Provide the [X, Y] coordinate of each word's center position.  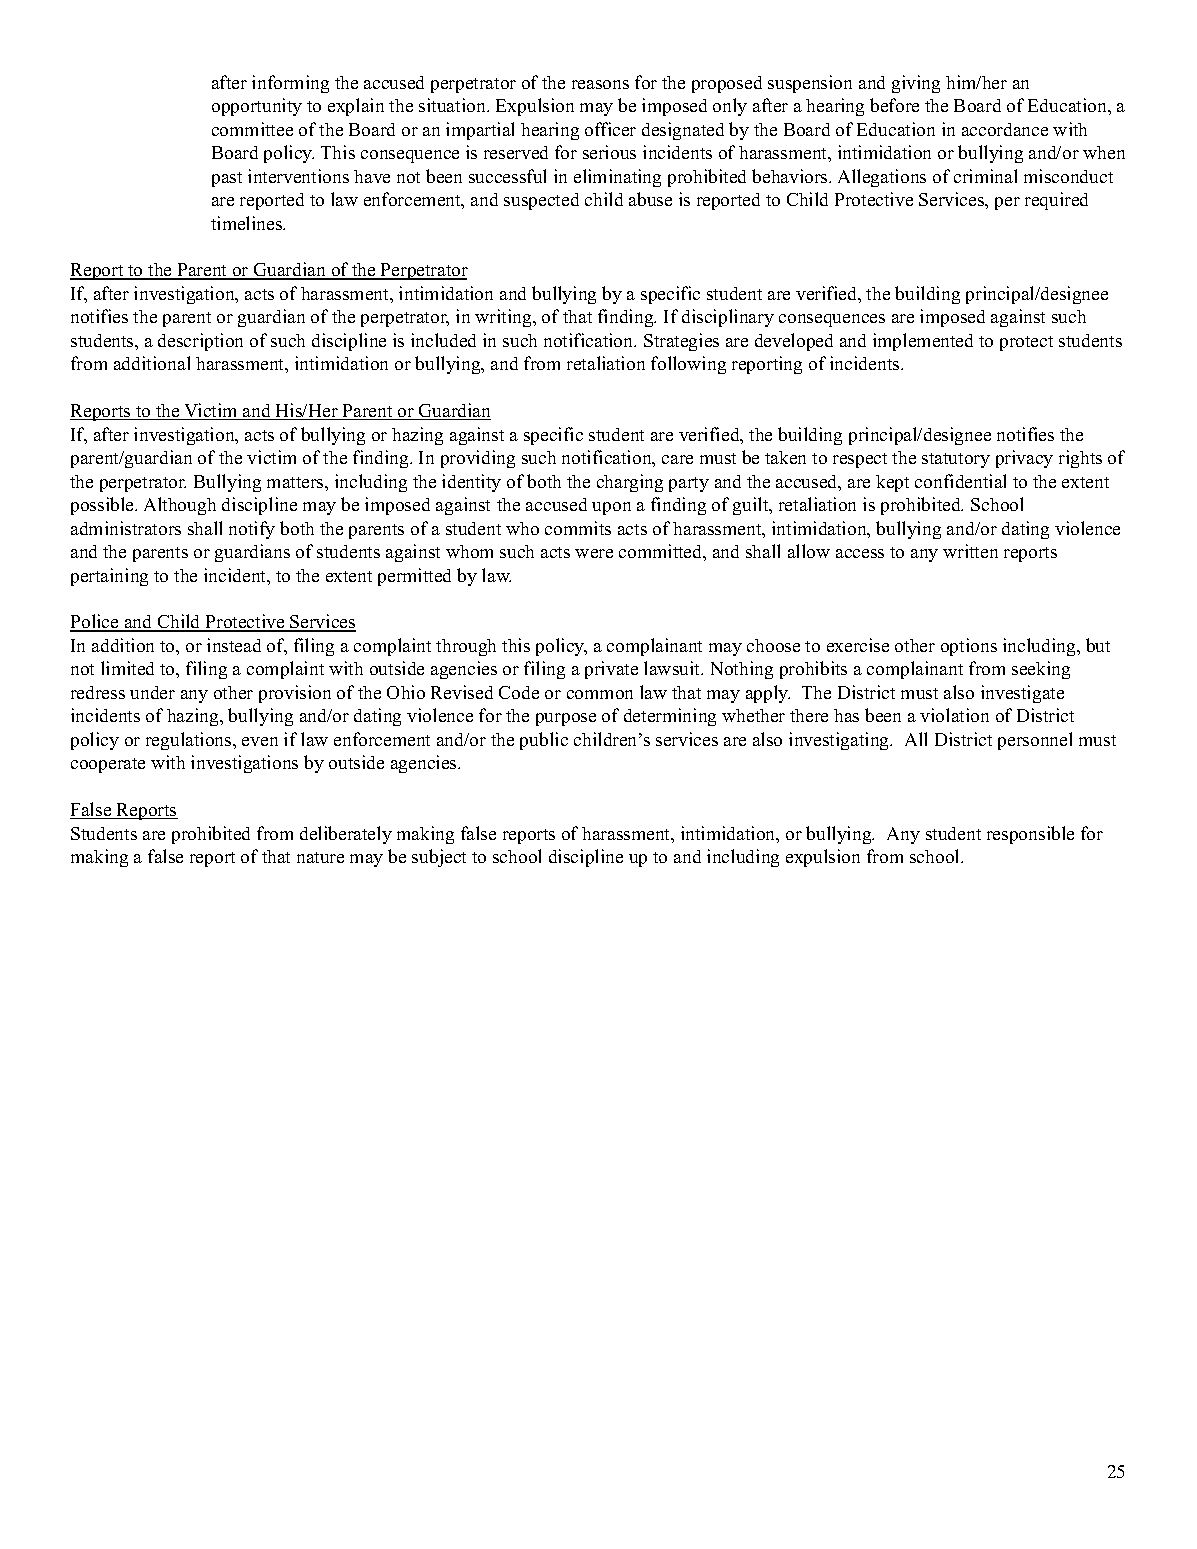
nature [320, 857]
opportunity [257, 107]
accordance [1005, 129]
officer [610, 129]
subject [439, 858]
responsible [1030, 835]
